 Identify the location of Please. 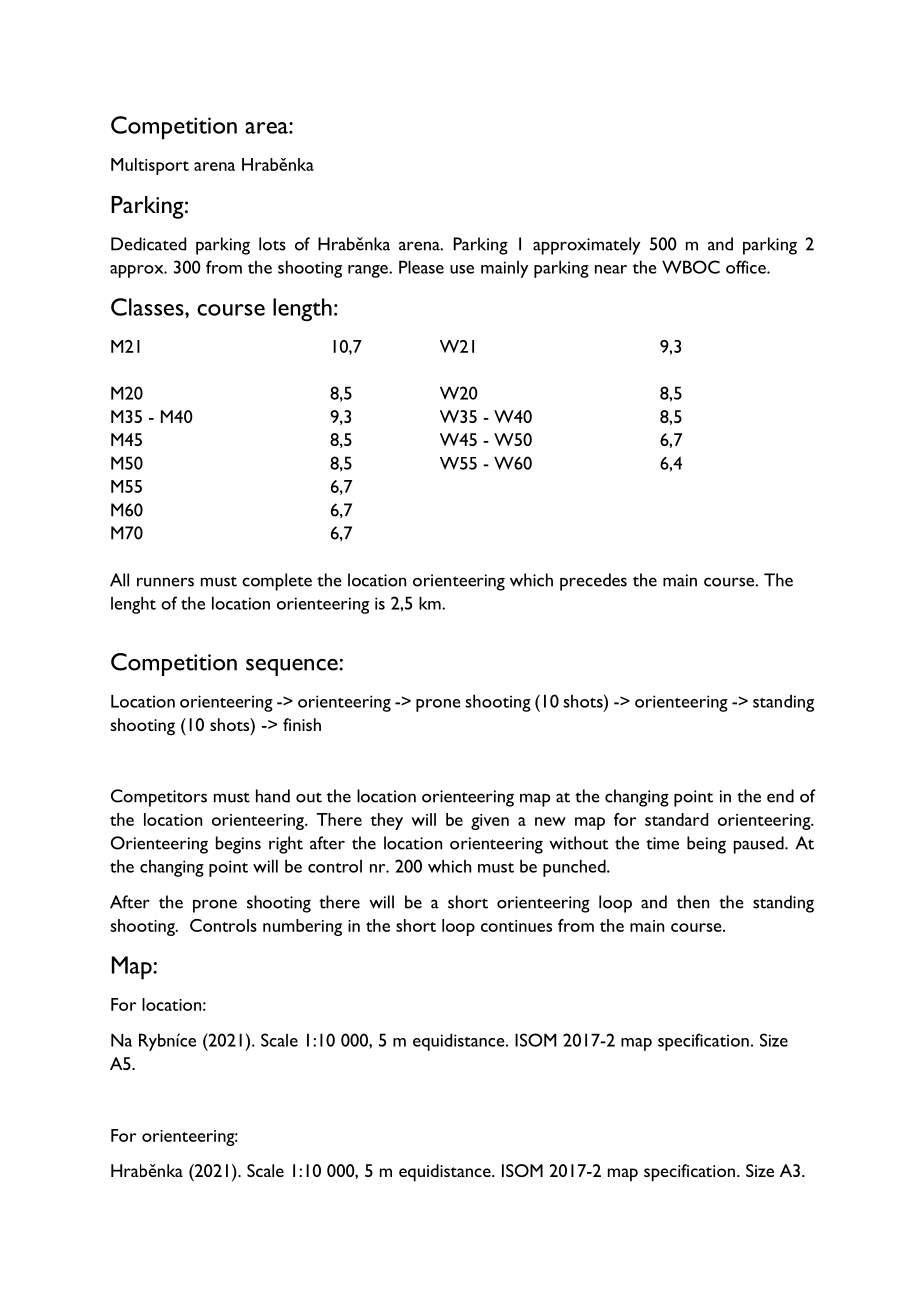
(421, 267).
